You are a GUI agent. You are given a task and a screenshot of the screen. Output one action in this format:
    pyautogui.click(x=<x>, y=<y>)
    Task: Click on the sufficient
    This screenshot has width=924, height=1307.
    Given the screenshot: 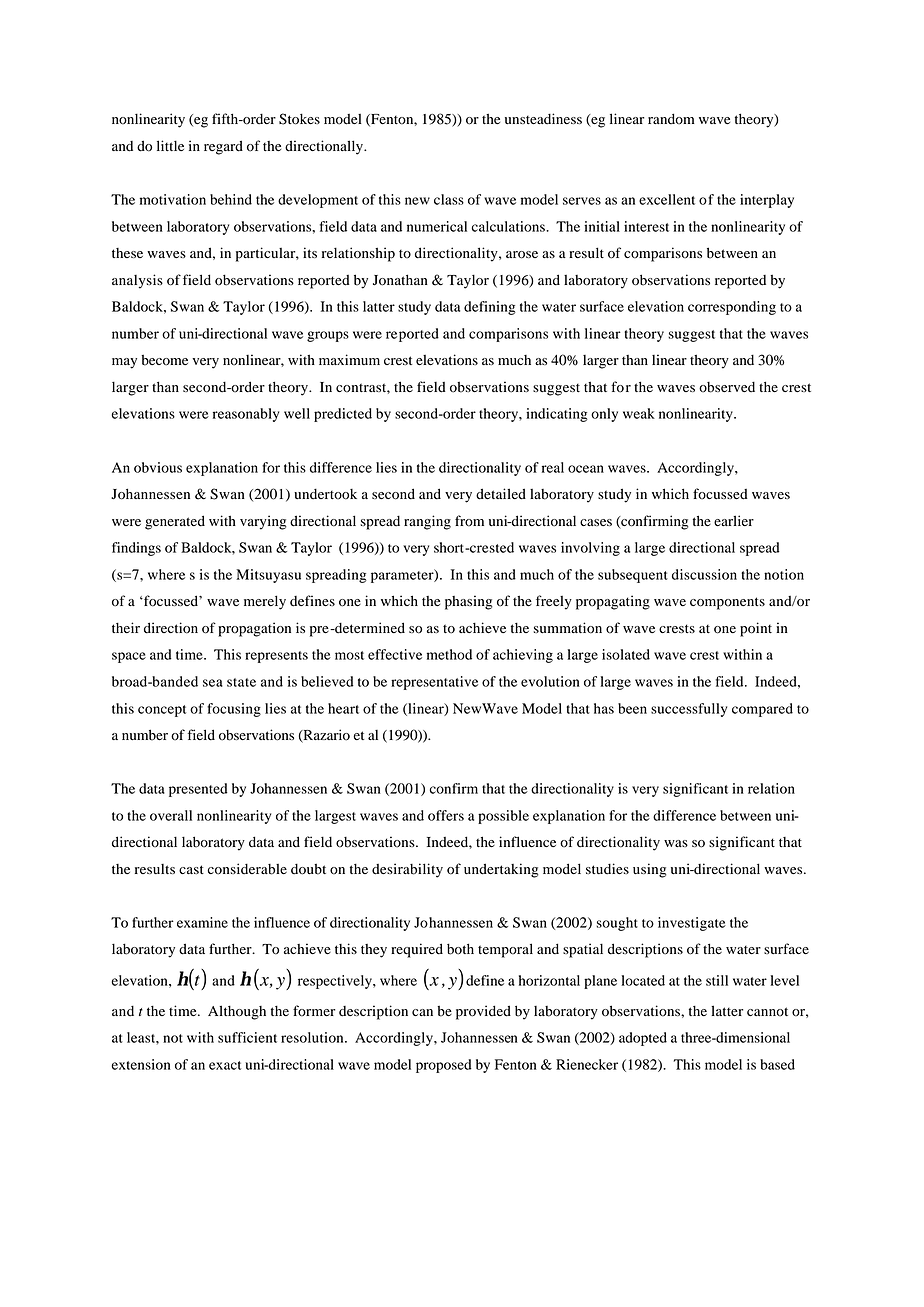 What is the action you would take?
    pyautogui.click(x=247, y=1037)
